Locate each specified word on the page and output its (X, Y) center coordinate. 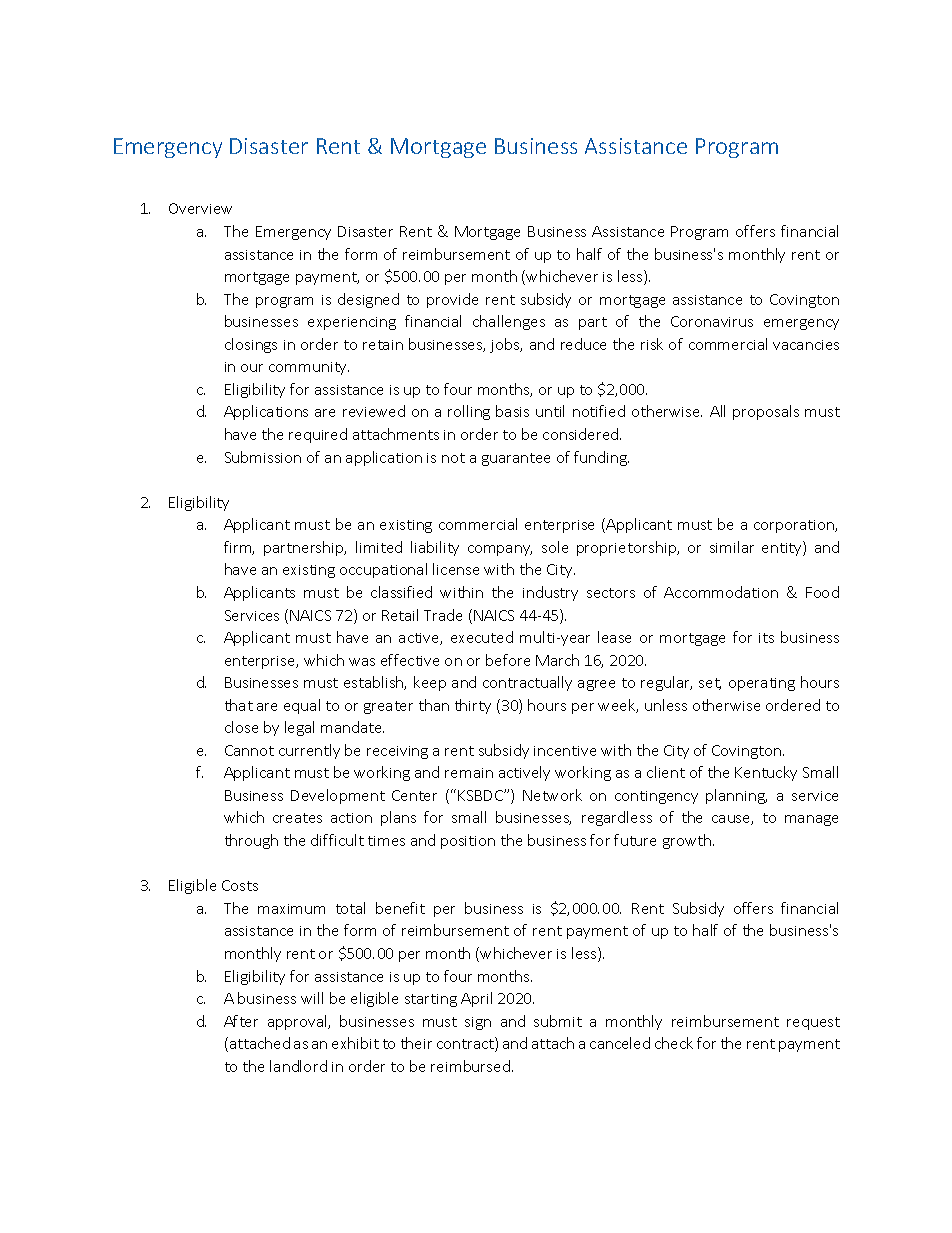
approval (298, 1022)
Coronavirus (712, 321)
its (766, 638)
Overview (200, 208)
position (468, 842)
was (362, 662)
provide (452, 300)
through (251, 841)
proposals (766, 412)
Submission (263, 457)
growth (687, 841)
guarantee (516, 459)
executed (482, 637)
